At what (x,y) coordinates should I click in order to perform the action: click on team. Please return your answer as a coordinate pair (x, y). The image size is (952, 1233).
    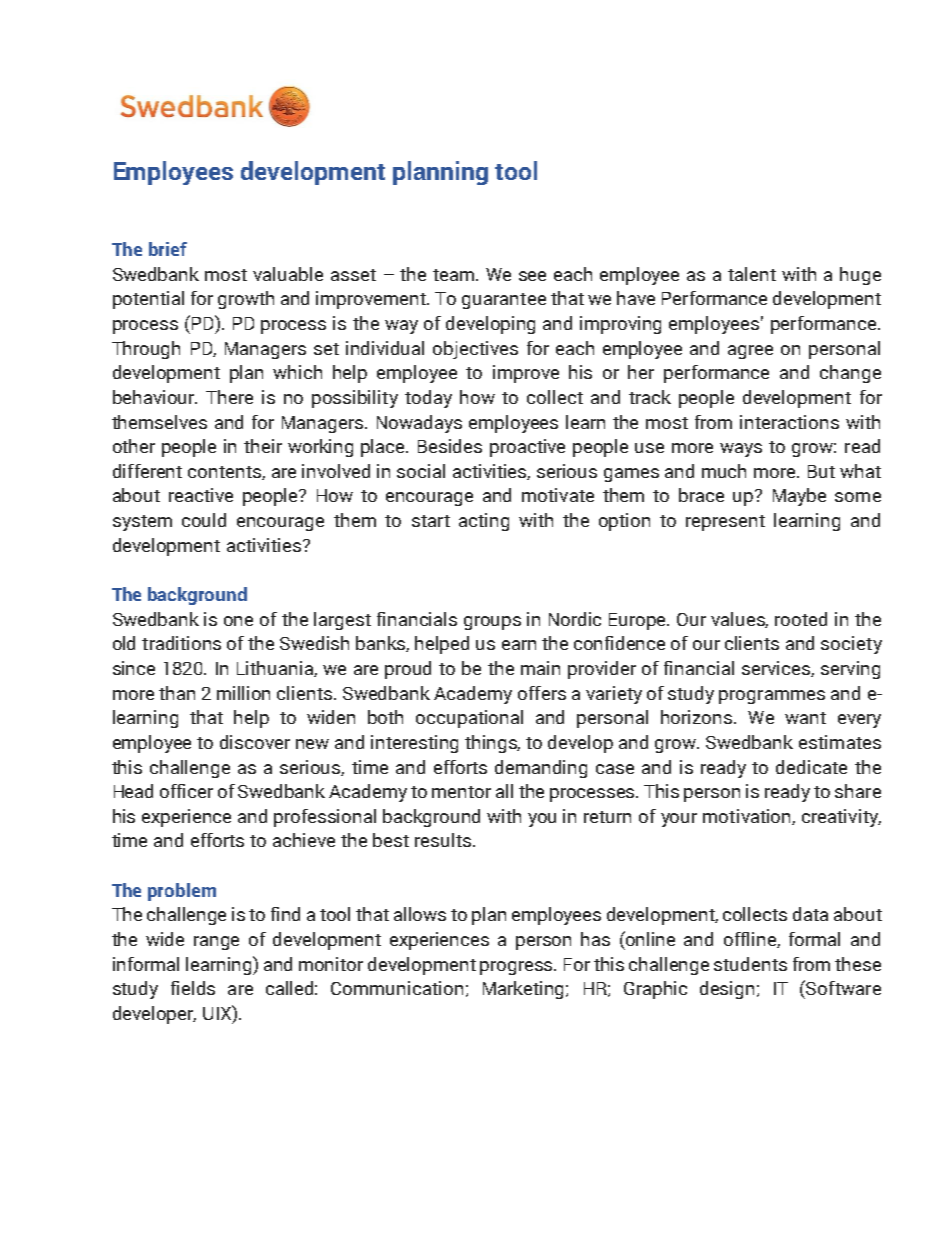
    Looking at the image, I should click on (455, 275).
